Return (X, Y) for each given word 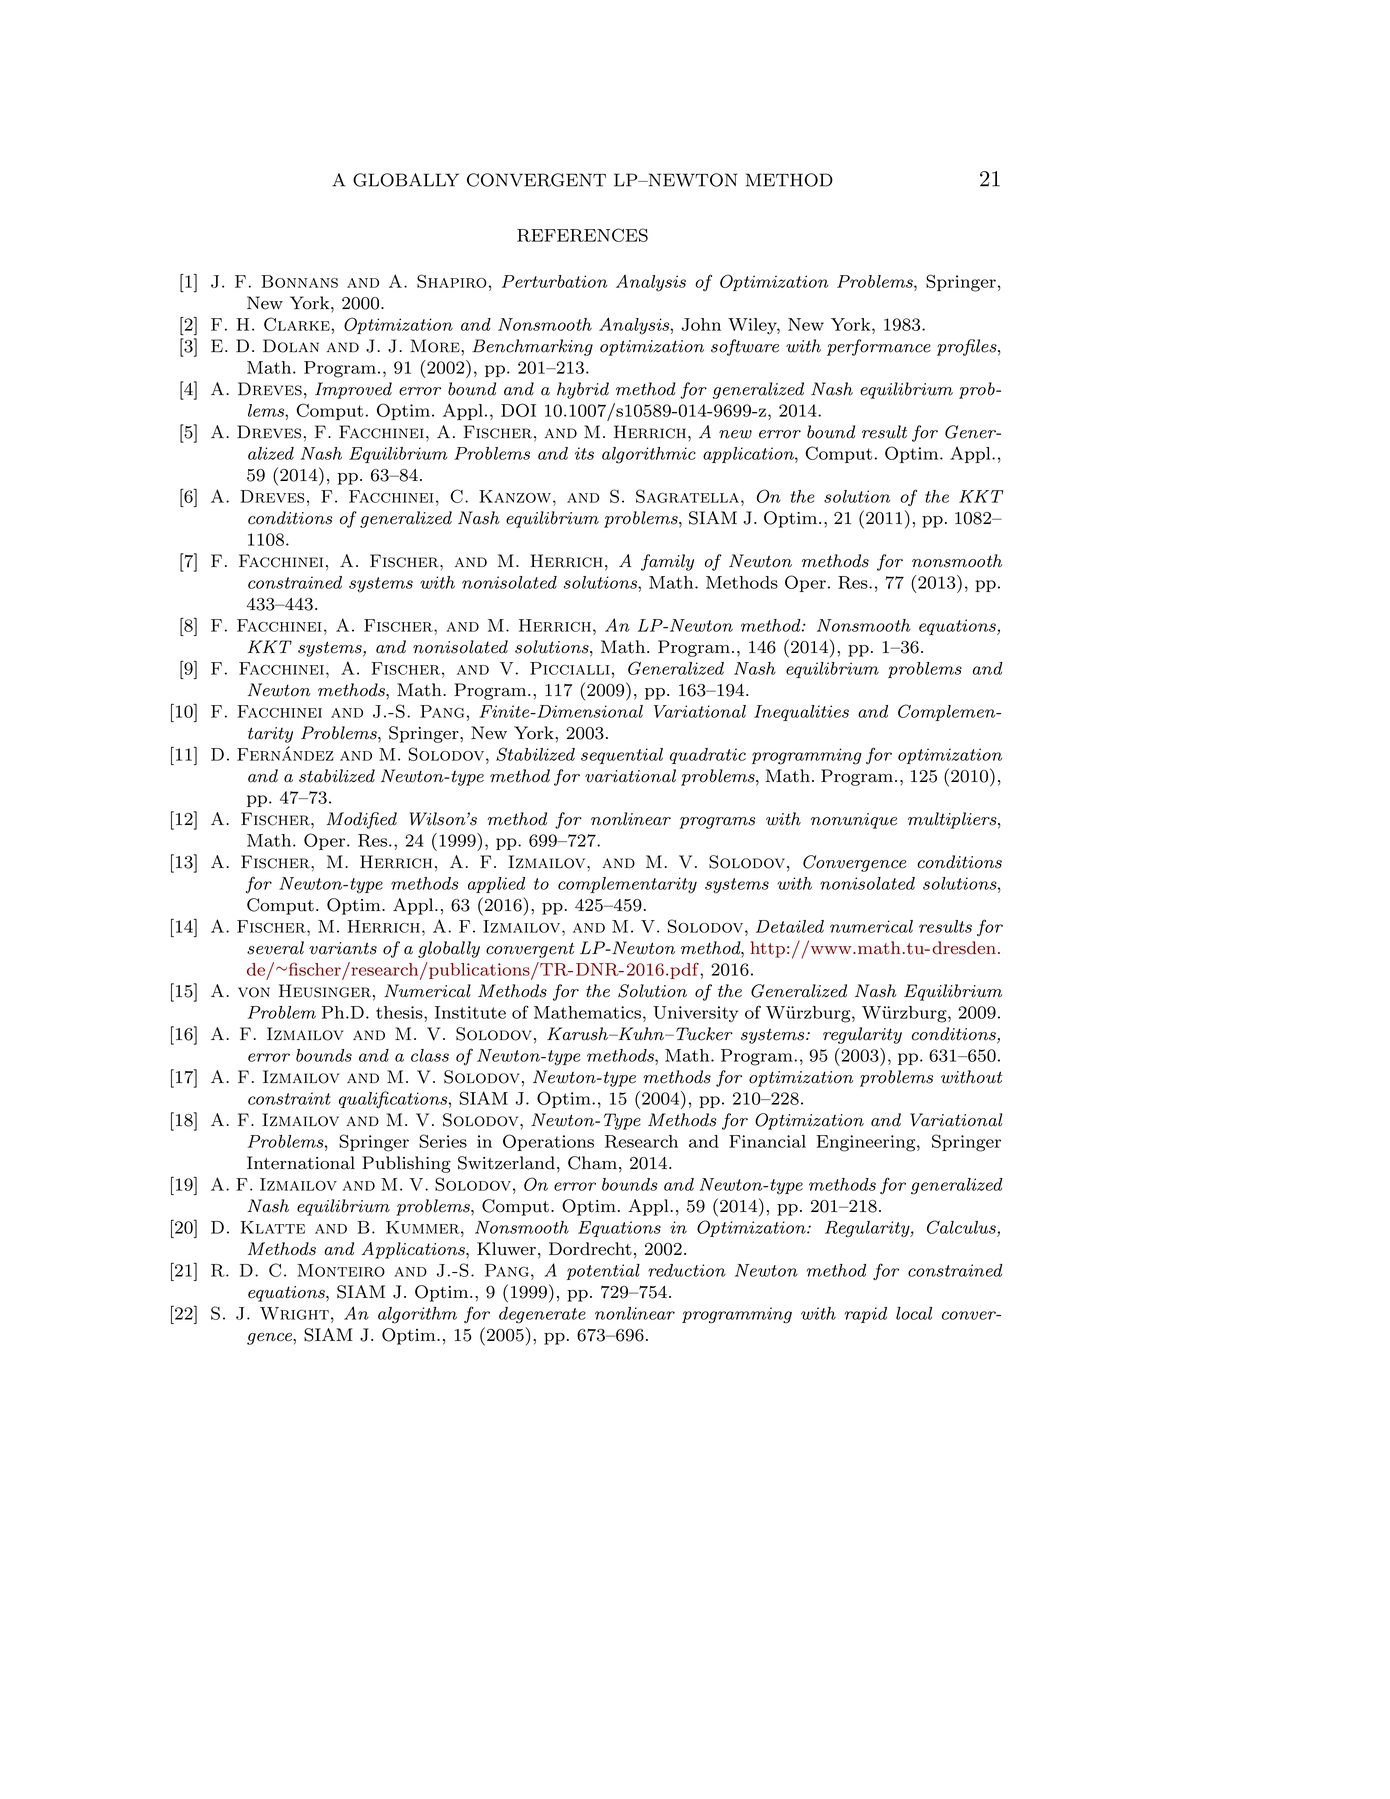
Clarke (298, 324)
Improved (353, 390)
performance (879, 347)
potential (603, 1272)
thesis (400, 1012)
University (695, 1014)
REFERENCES (582, 235)
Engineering (865, 1143)
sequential (622, 756)
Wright (294, 1313)
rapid (866, 1315)
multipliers (952, 820)
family (667, 562)
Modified (361, 820)
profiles (967, 347)
